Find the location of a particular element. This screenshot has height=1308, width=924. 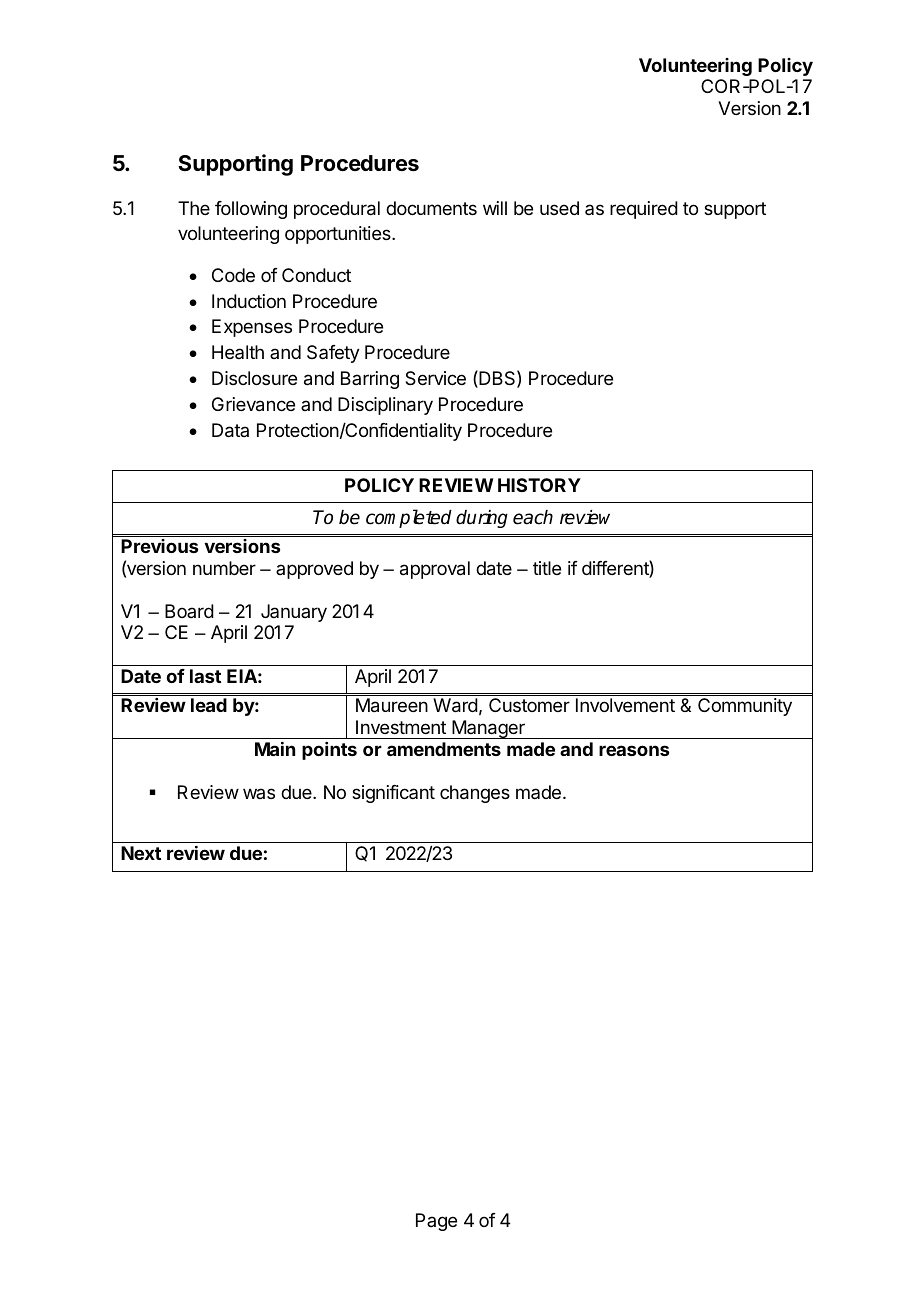

documents is located at coordinates (431, 208).
